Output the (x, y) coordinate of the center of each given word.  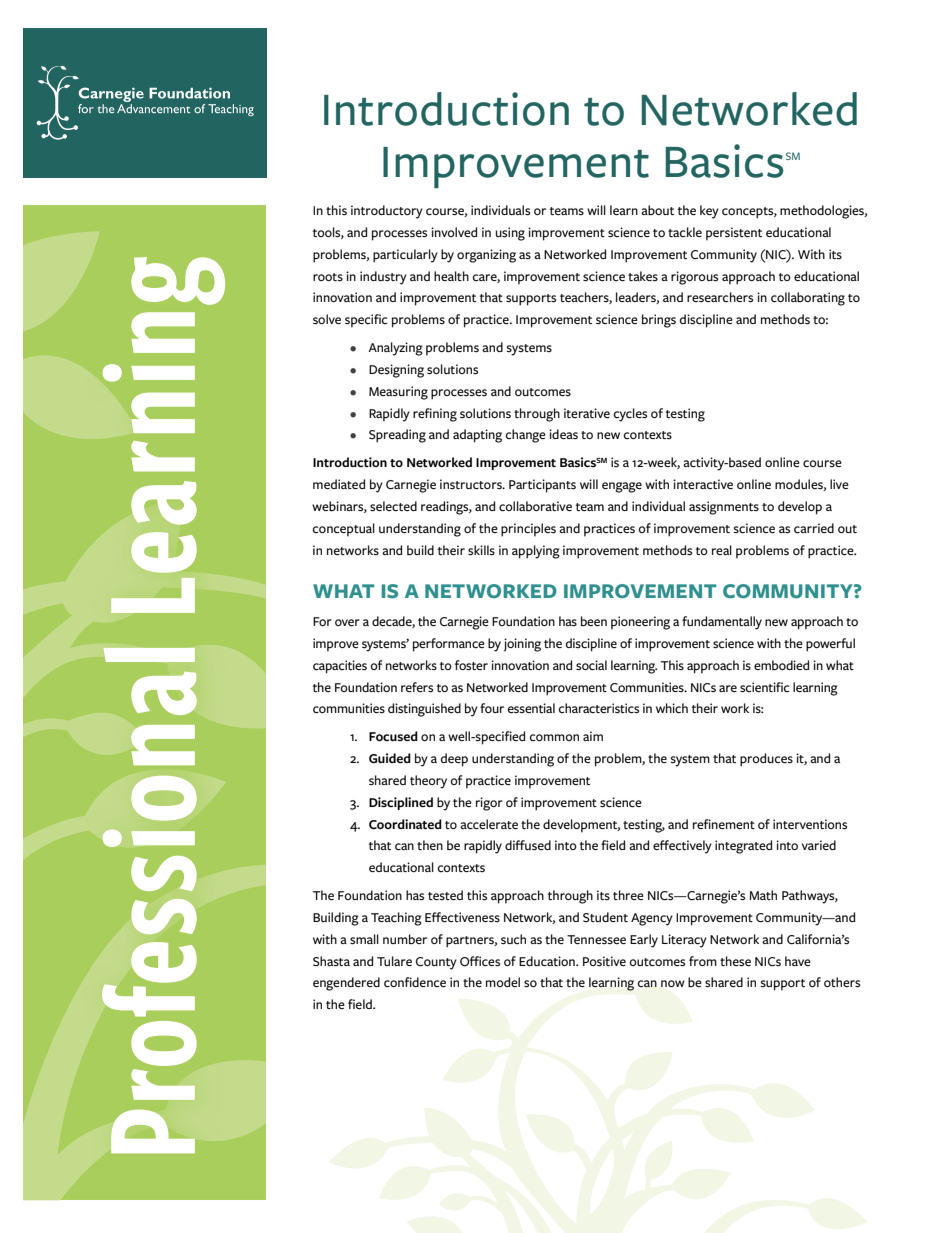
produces (766, 760)
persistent (734, 234)
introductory (387, 212)
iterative (587, 413)
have (798, 961)
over (347, 622)
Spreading (397, 436)
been (594, 621)
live (839, 484)
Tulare (394, 961)
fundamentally (722, 623)
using (510, 234)
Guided (390, 758)
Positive (604, 961)
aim (593, 736)
